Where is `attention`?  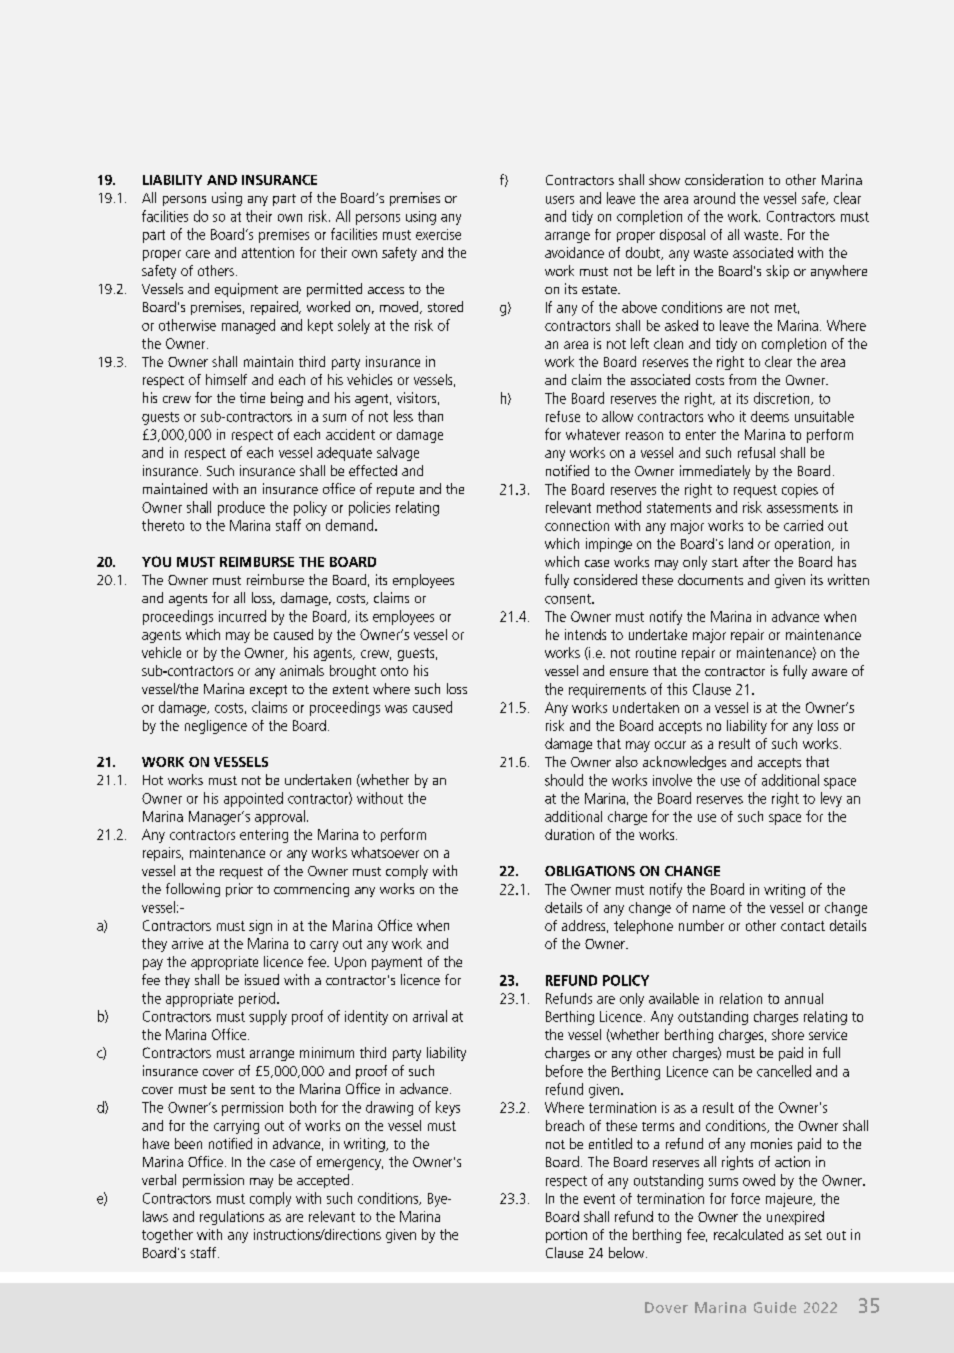 attention is located at coordinates (268, 252).
